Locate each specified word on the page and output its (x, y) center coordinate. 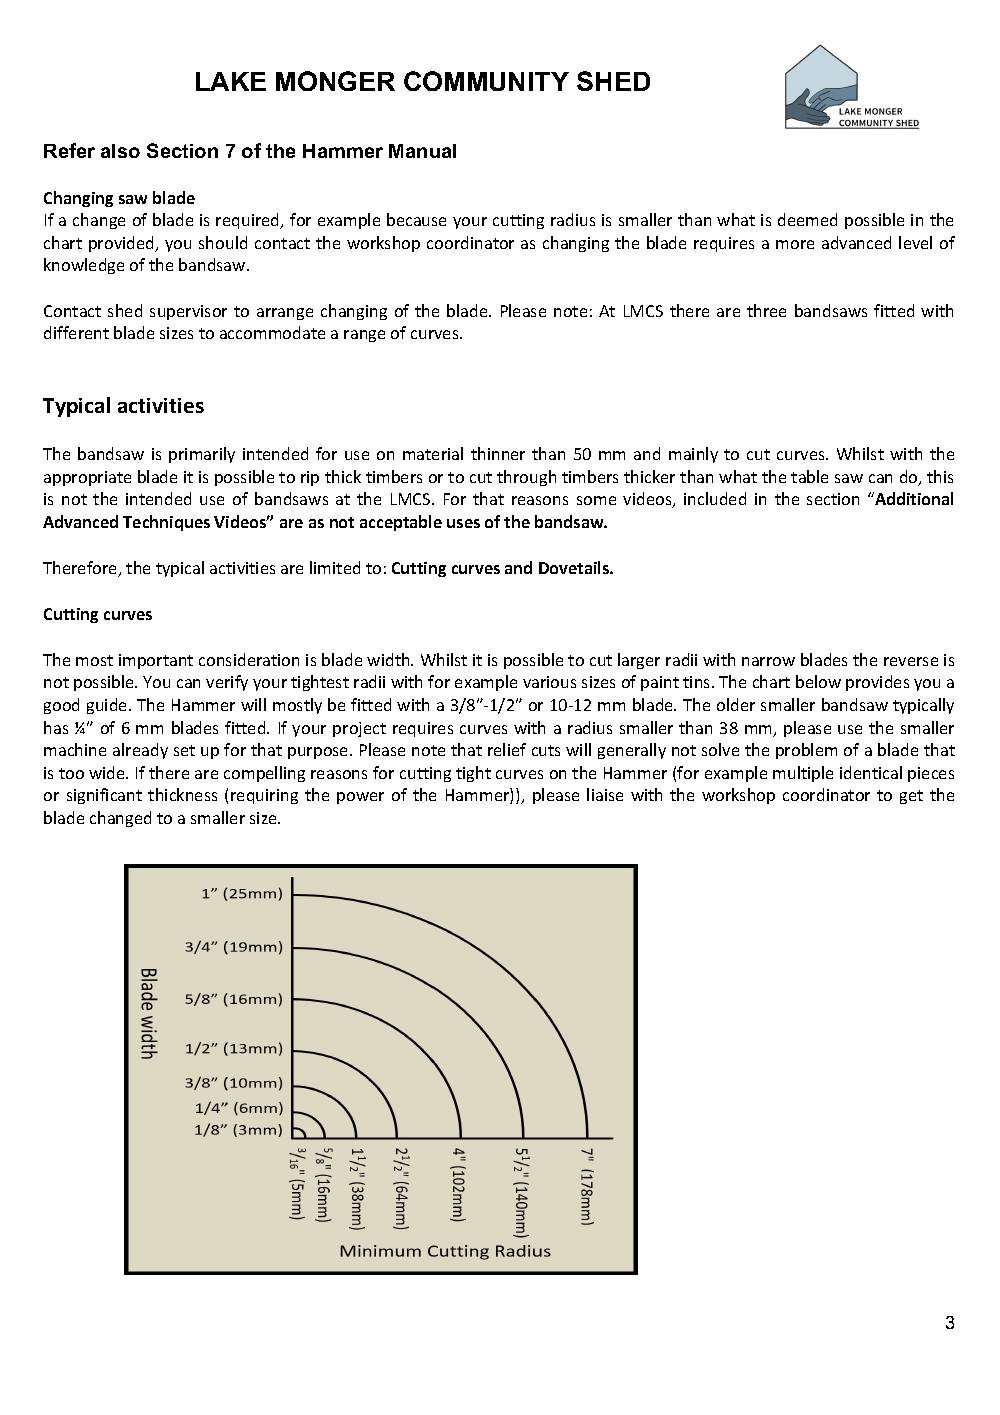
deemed (807, 219)
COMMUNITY (486, 81)
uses (463, 523)
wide (108, 772)
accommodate (272, 332)
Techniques (166, 523)
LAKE (231, 81)
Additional (913, 498)
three (766, 310)
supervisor (188, 312)
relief (507, 749)
